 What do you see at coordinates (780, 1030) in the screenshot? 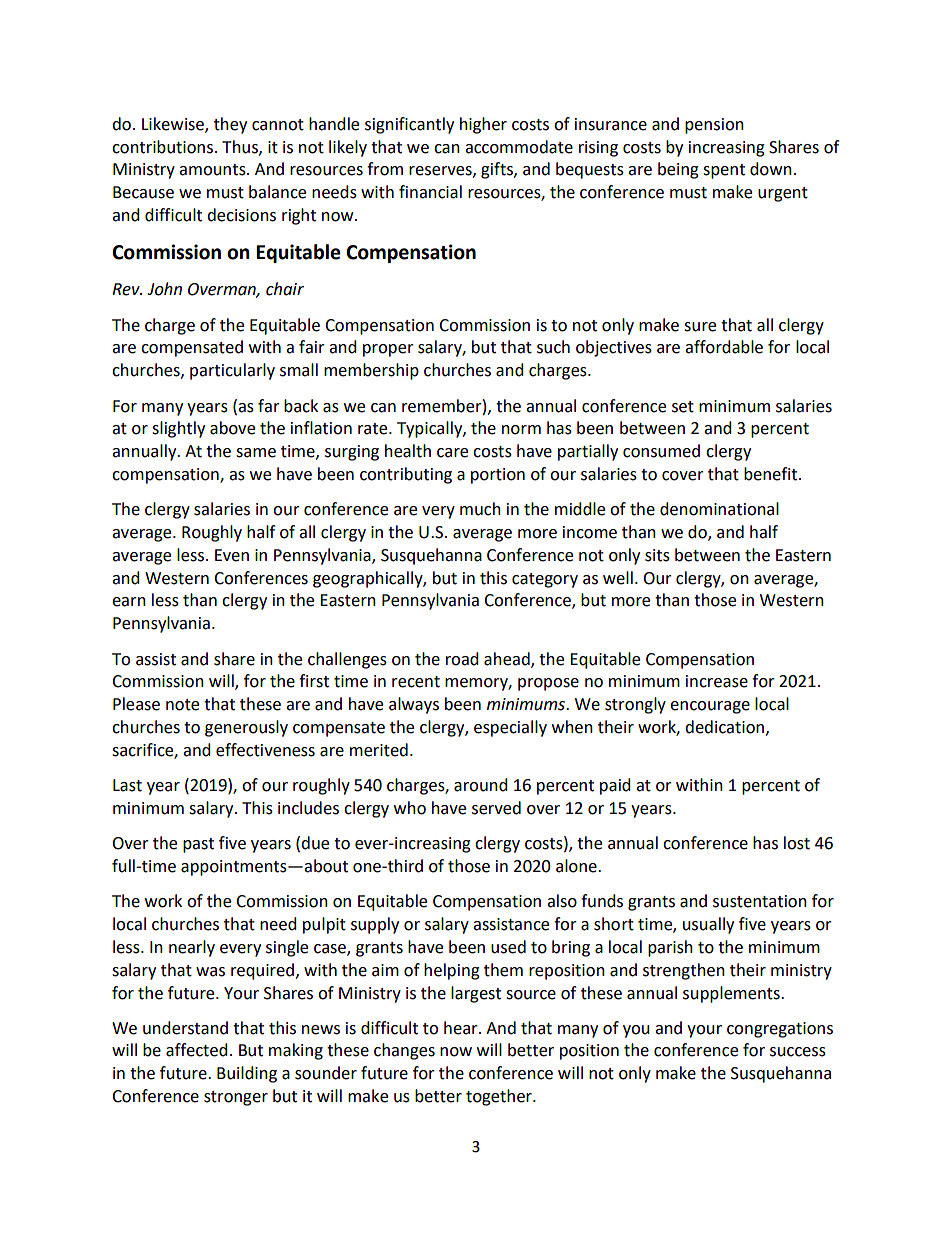
I see `congregations` at bounding box center [780, 1030].
